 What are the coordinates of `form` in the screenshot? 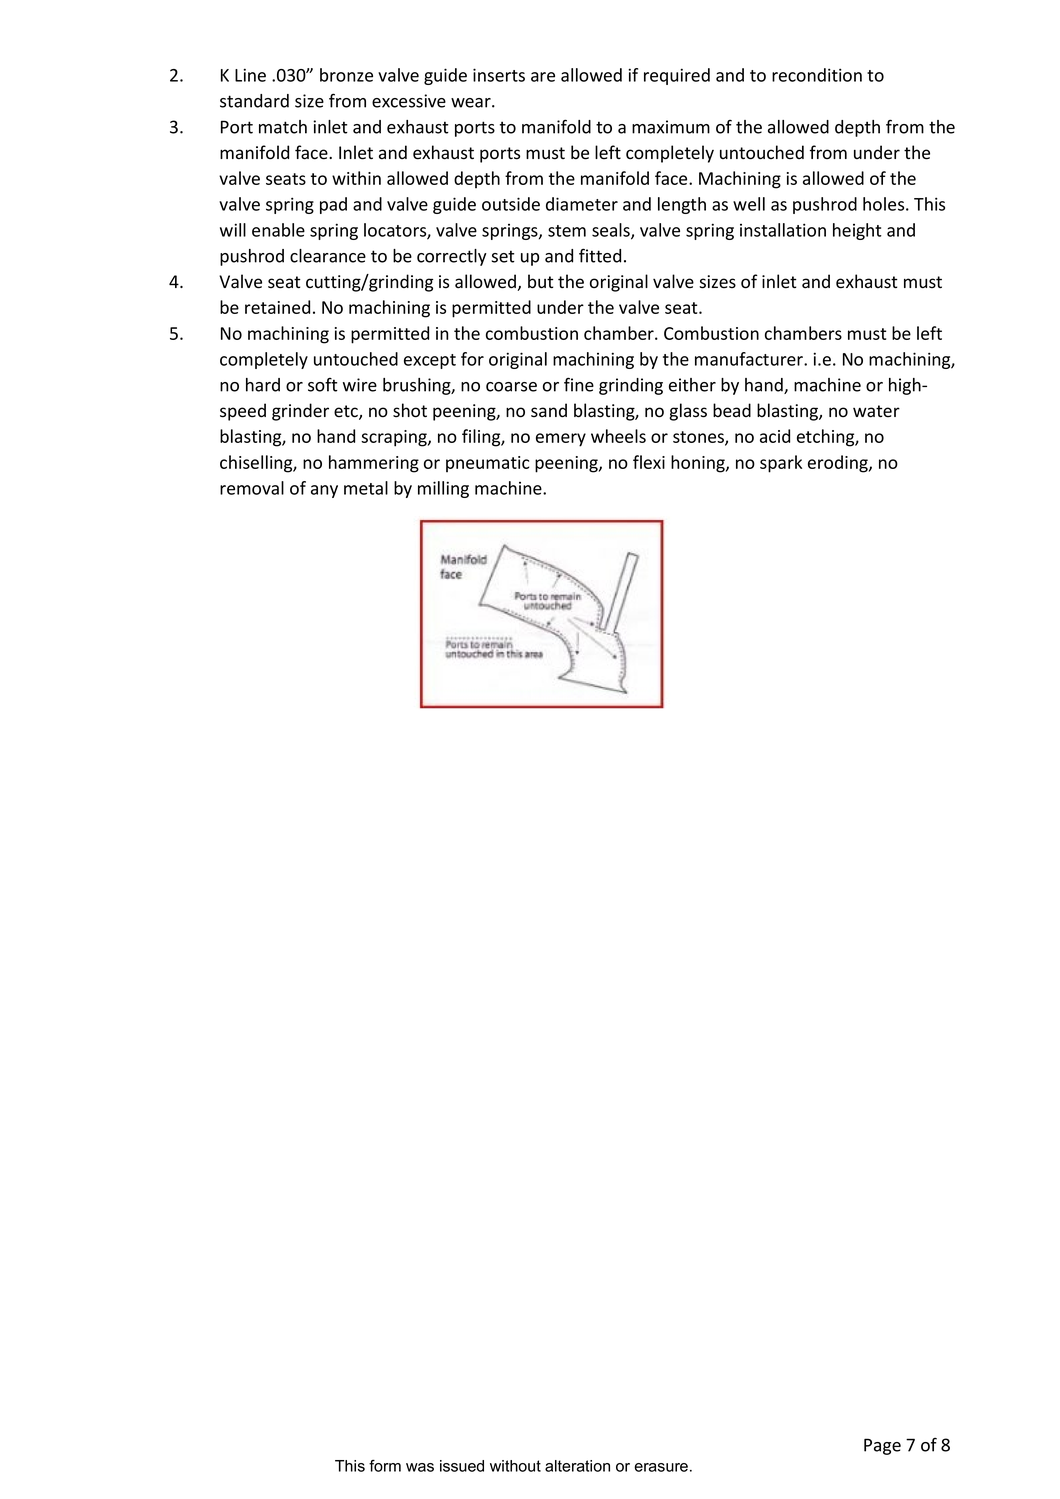 It's located at (385, 1466).
